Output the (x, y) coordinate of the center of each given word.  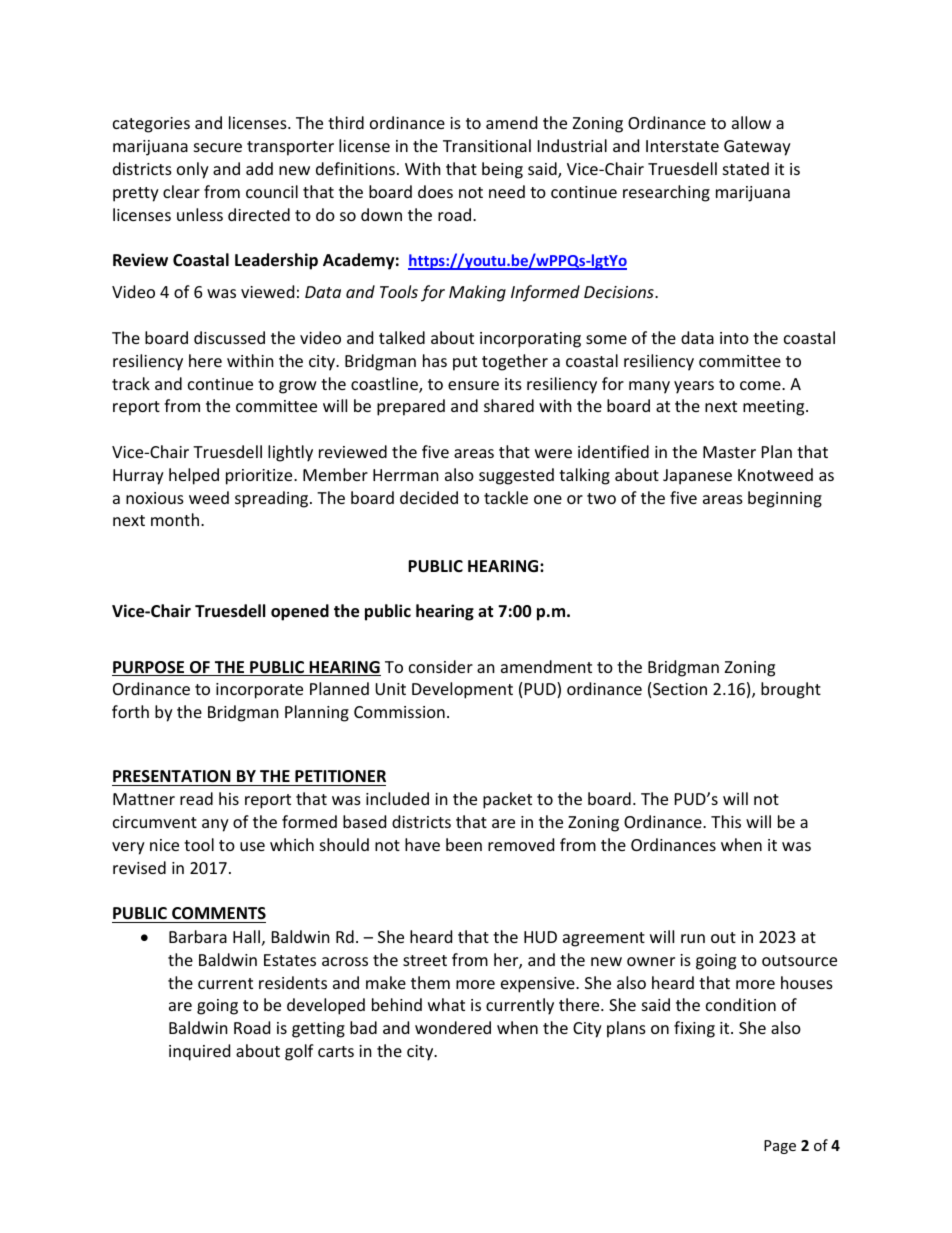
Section (680, 689)
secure (218, 147)
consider (441, 666)
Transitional (487, 145)
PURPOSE (149, 668)
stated (746, 168)
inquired (199, 1052)
